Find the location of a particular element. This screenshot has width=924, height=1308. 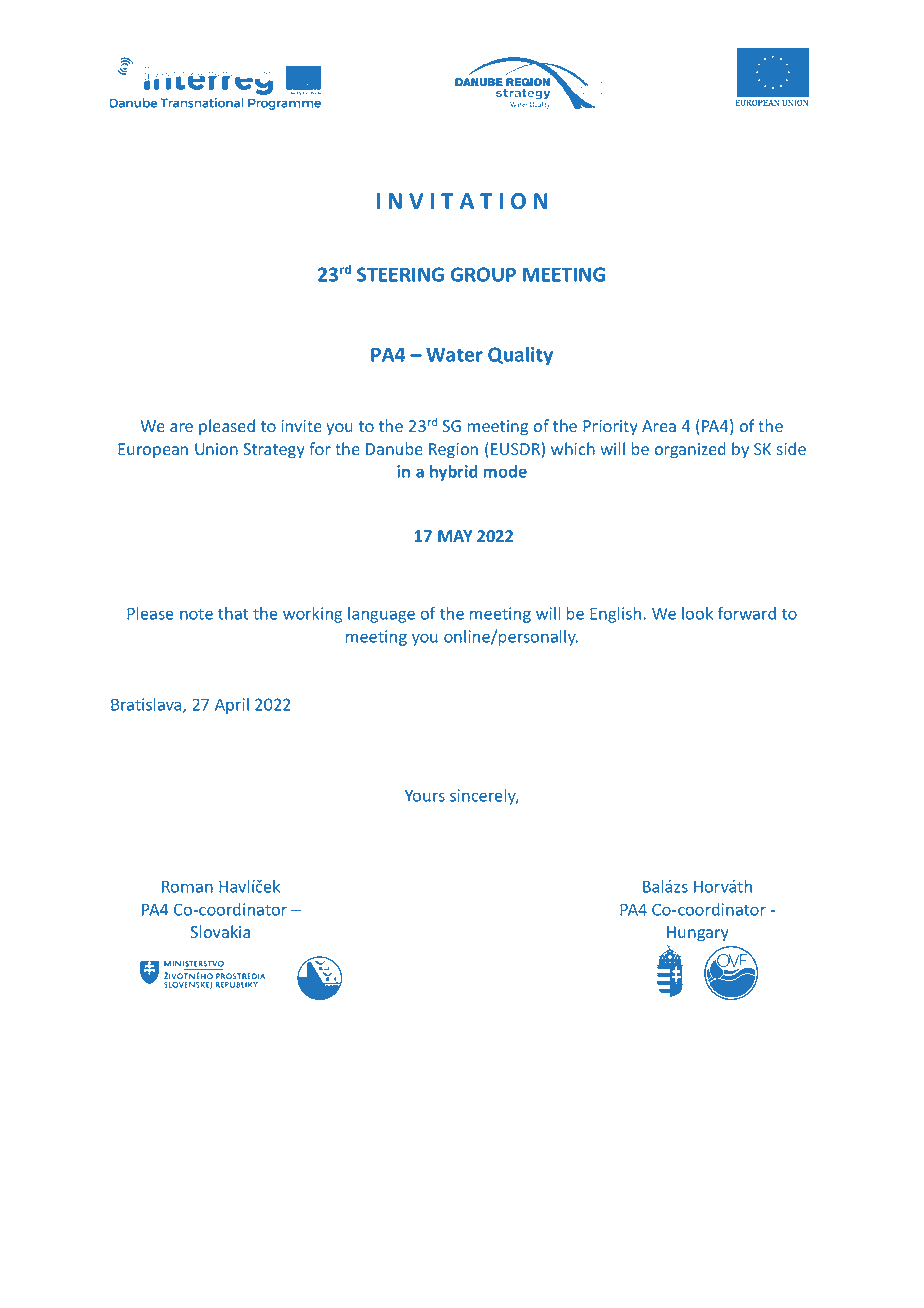

GROUP is located at coordinates (483, 274).
